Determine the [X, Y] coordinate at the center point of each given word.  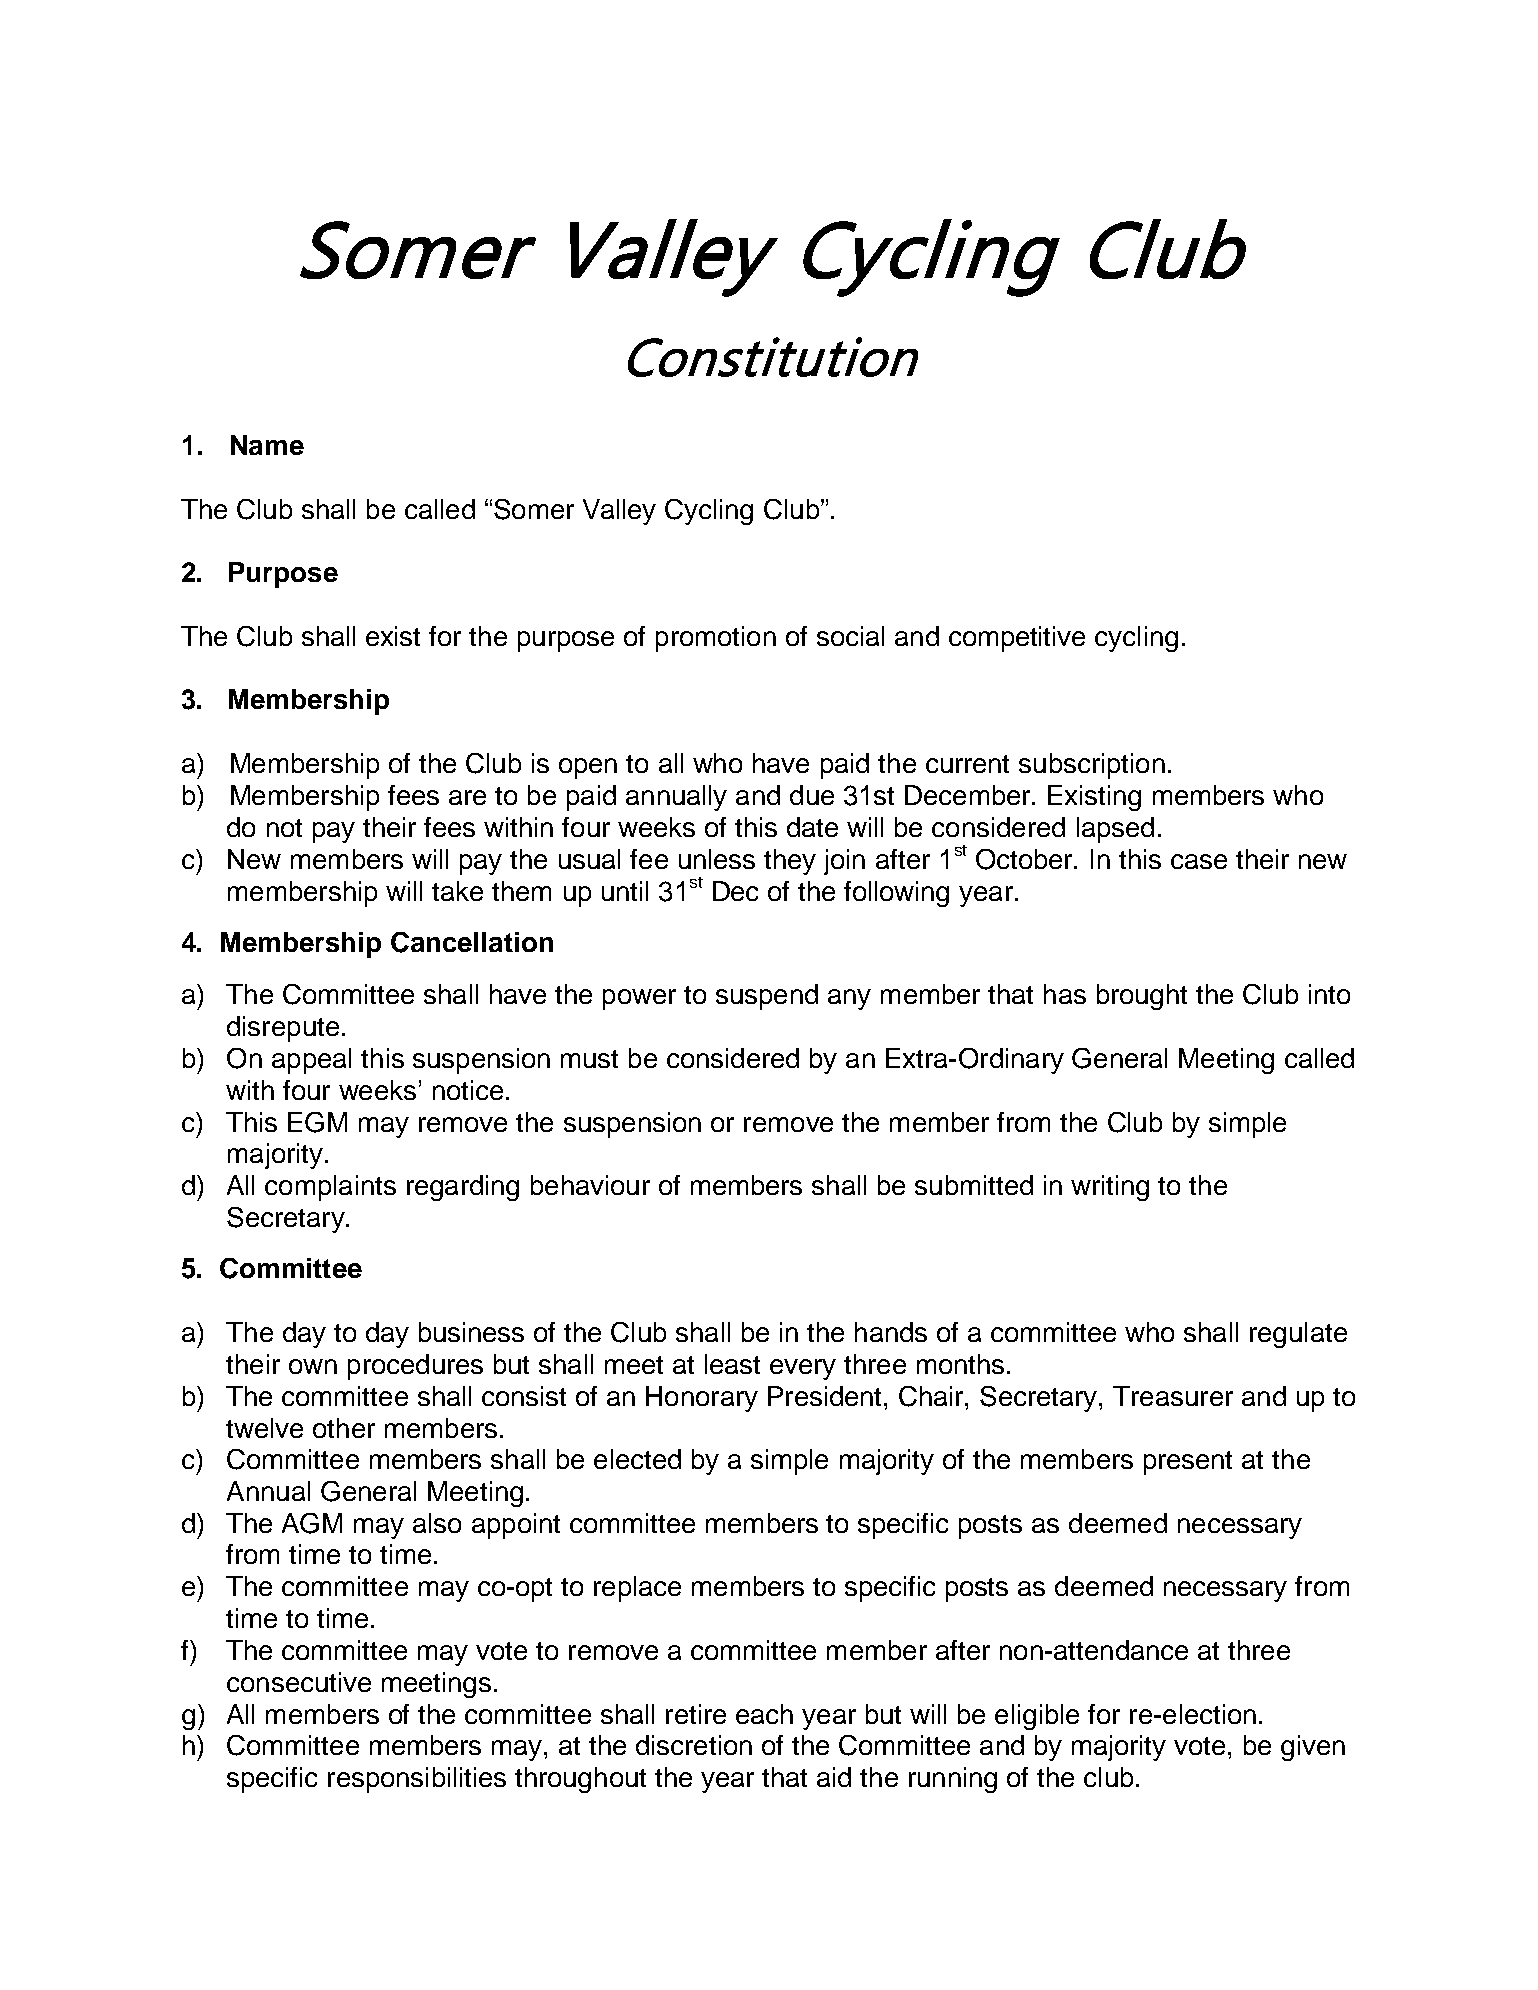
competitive [1017, 639]
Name [267, 445]
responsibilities [417, 1780]
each [764, 1714]
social [850, 636]
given [1313, 1748]
